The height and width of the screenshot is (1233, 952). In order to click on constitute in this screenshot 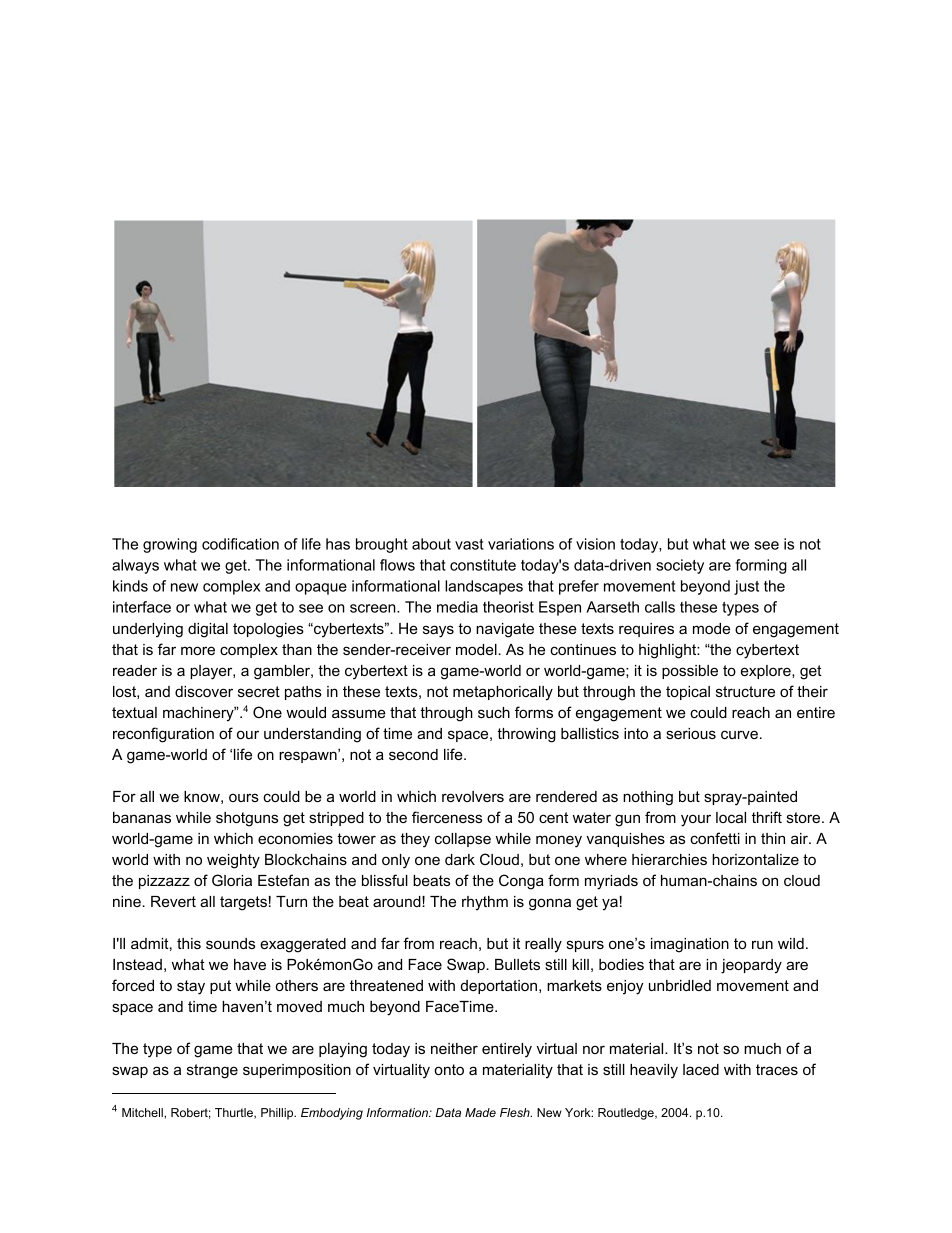, I will do `click(483, 565)`.
